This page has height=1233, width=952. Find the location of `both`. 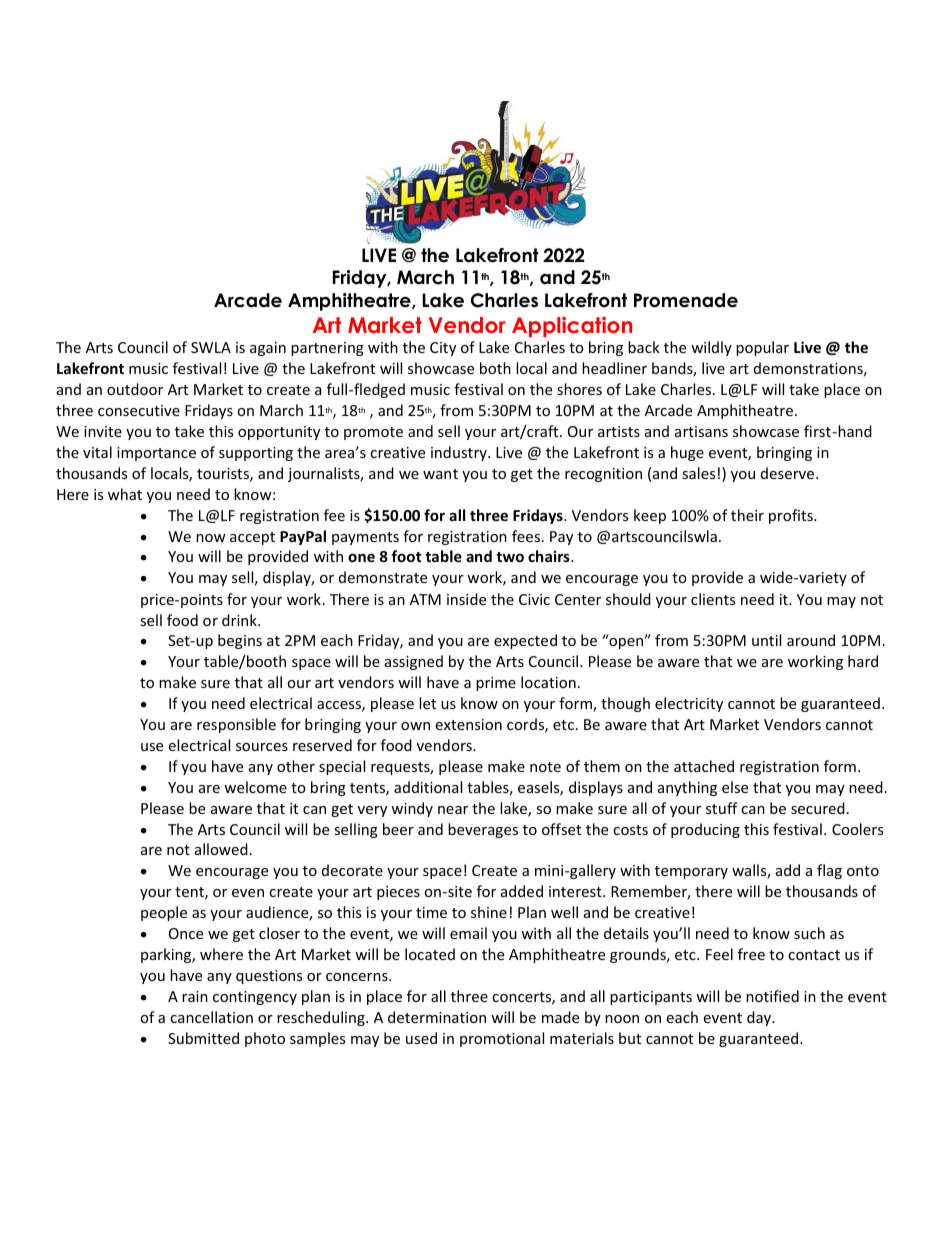

both is located at coordinates (495, 368).
